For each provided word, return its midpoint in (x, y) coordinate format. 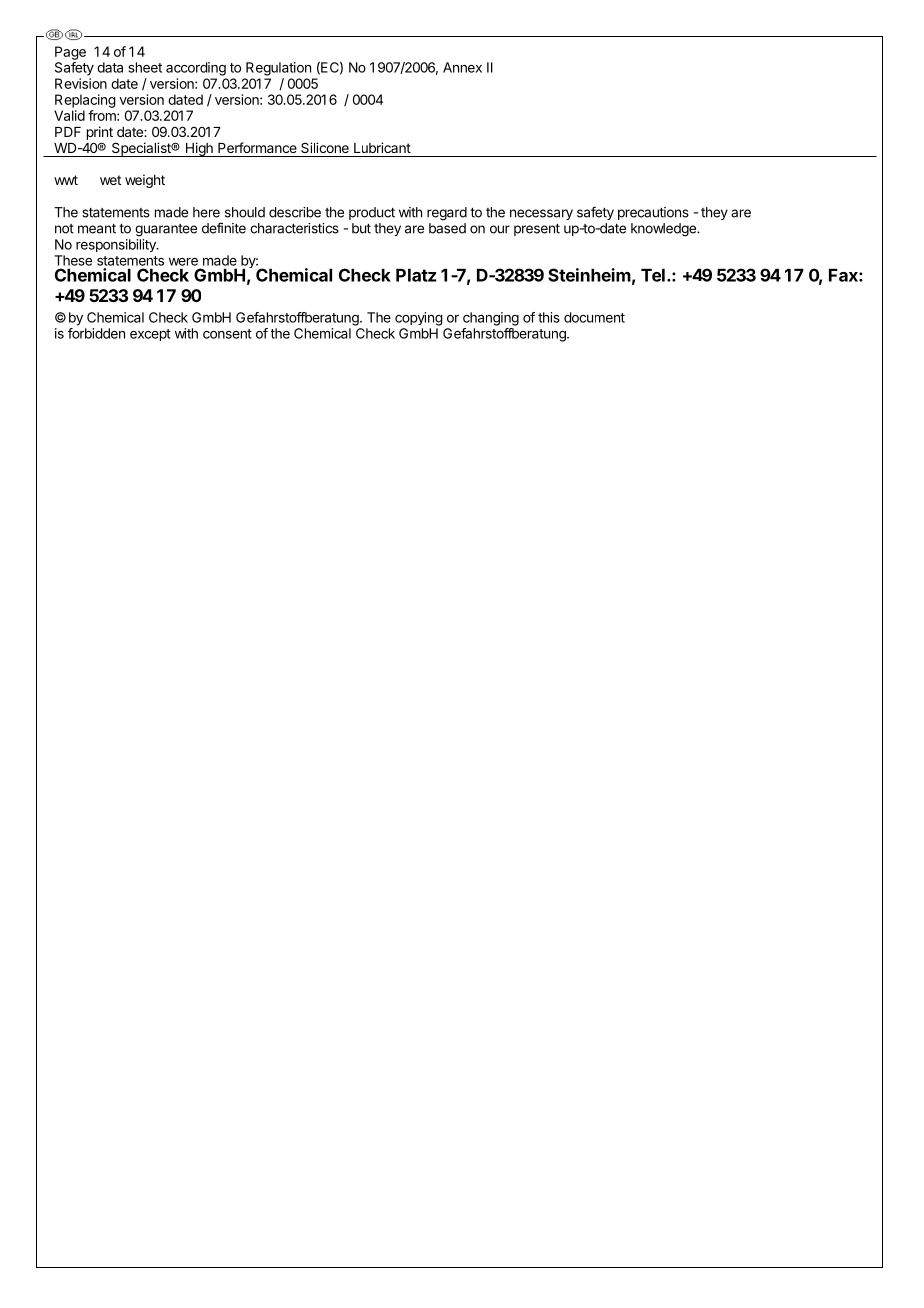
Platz (416, 275)
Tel (653, 275)
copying (419, 319)
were (183, 262)
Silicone (325, 147)
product (372, 213)
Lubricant (382, 147)
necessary (541, 214)
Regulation (278, 69)
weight (145, 181)
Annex (462, 67)
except (150, 335)
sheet (145, 67)
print (100, 133)
